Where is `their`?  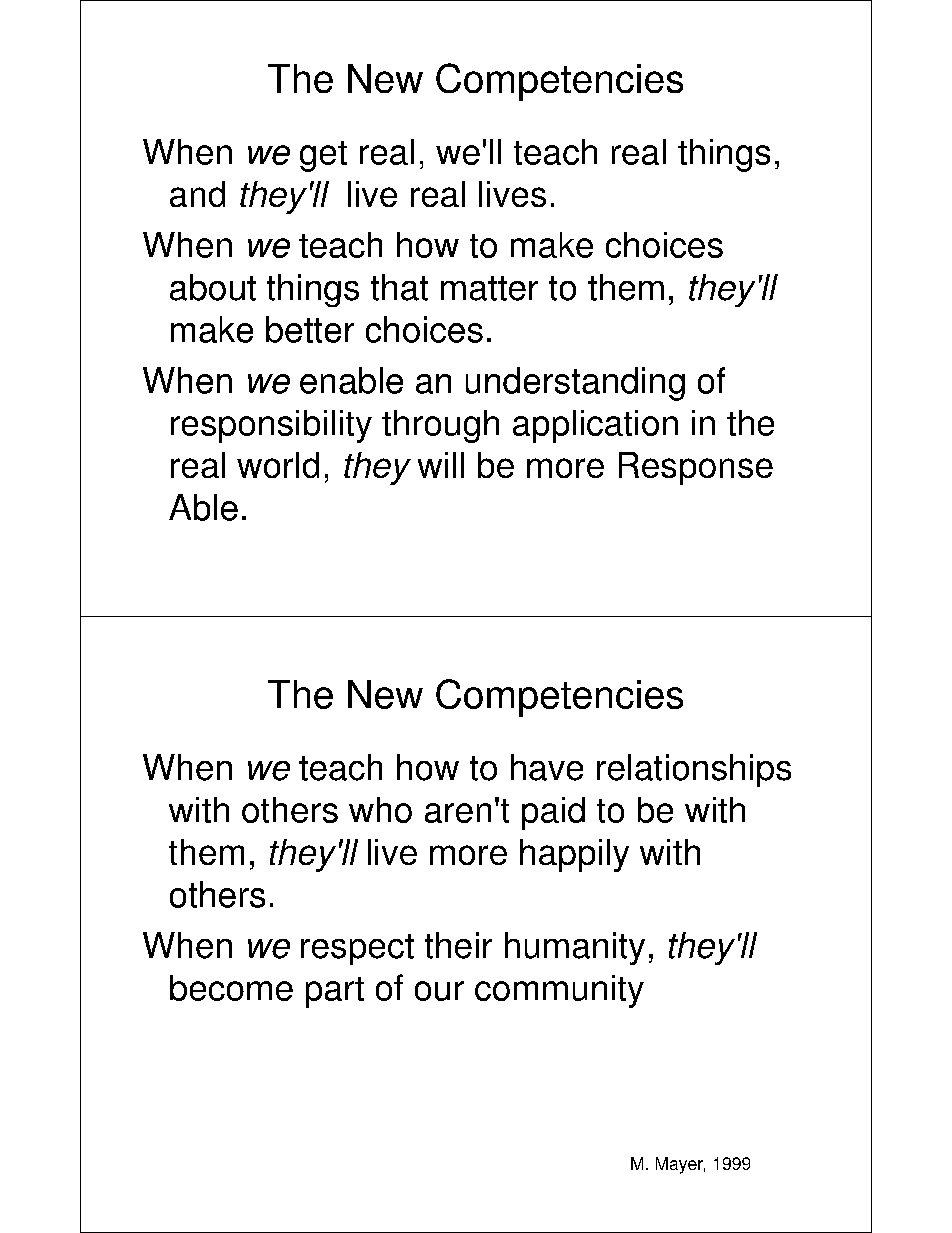
their is located at coordinates (458, 945).
